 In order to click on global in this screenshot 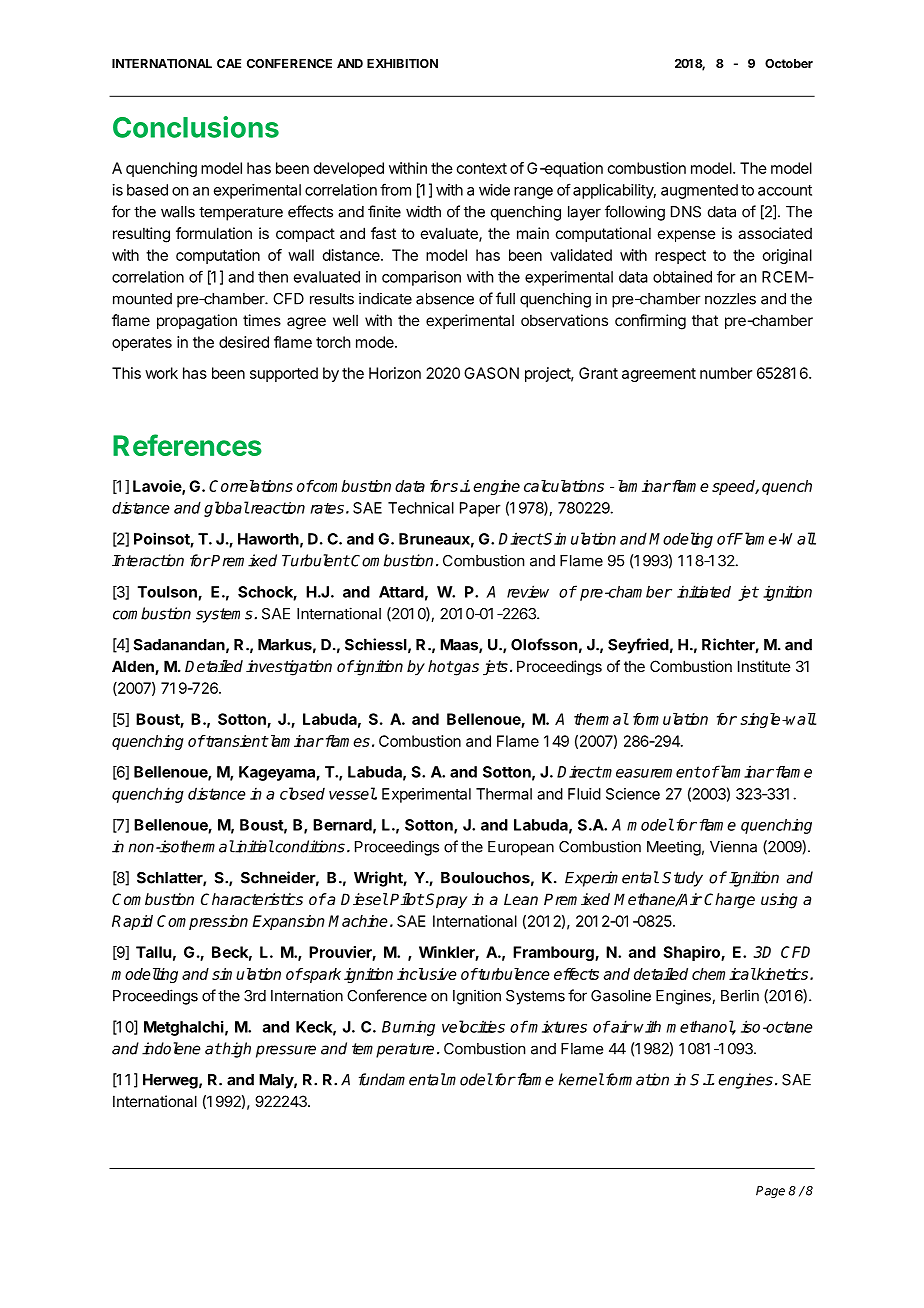, I will do `click(226, 509)`.
